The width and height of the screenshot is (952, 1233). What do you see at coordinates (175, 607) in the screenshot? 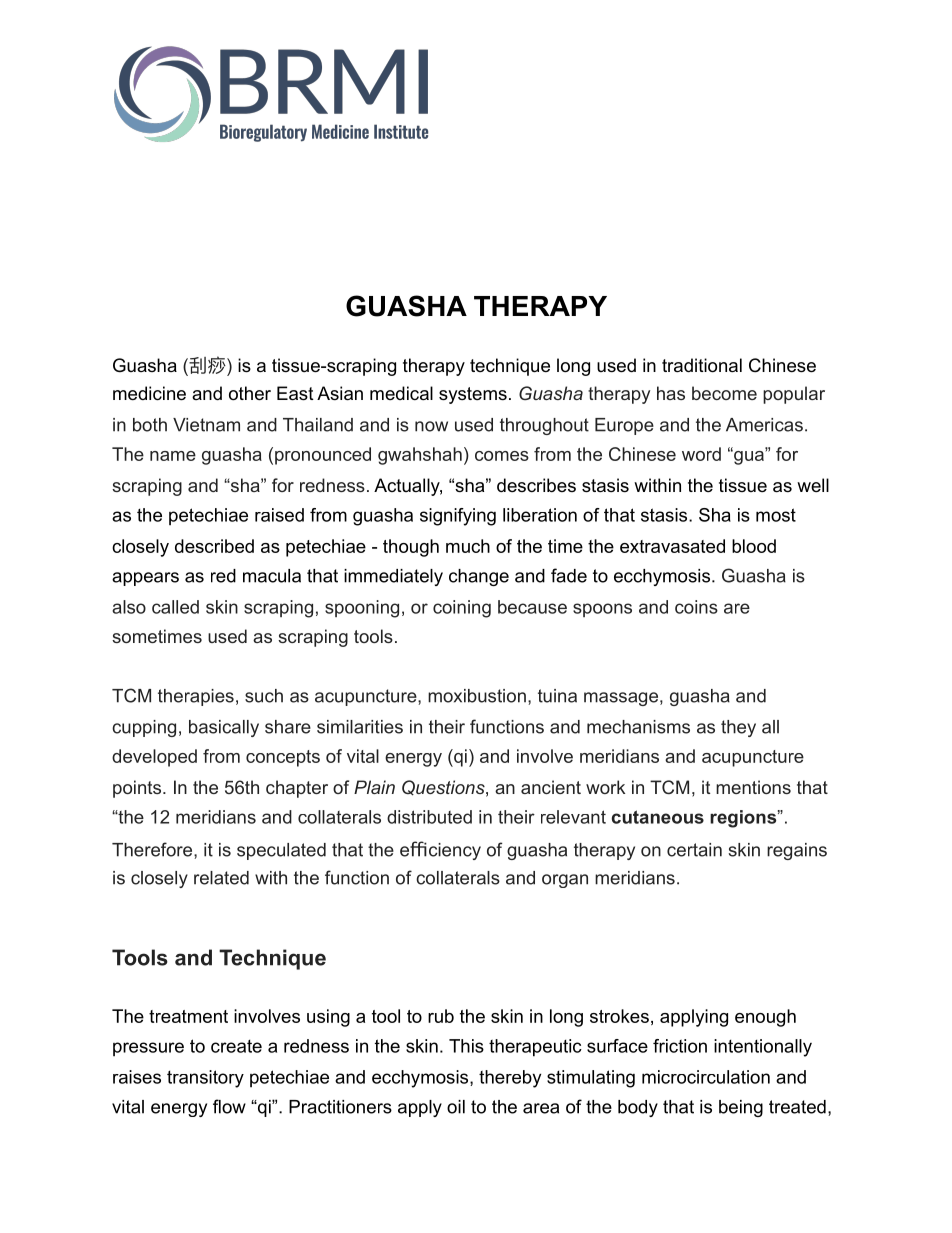
I see `called` at bounding box center [175, 607].
